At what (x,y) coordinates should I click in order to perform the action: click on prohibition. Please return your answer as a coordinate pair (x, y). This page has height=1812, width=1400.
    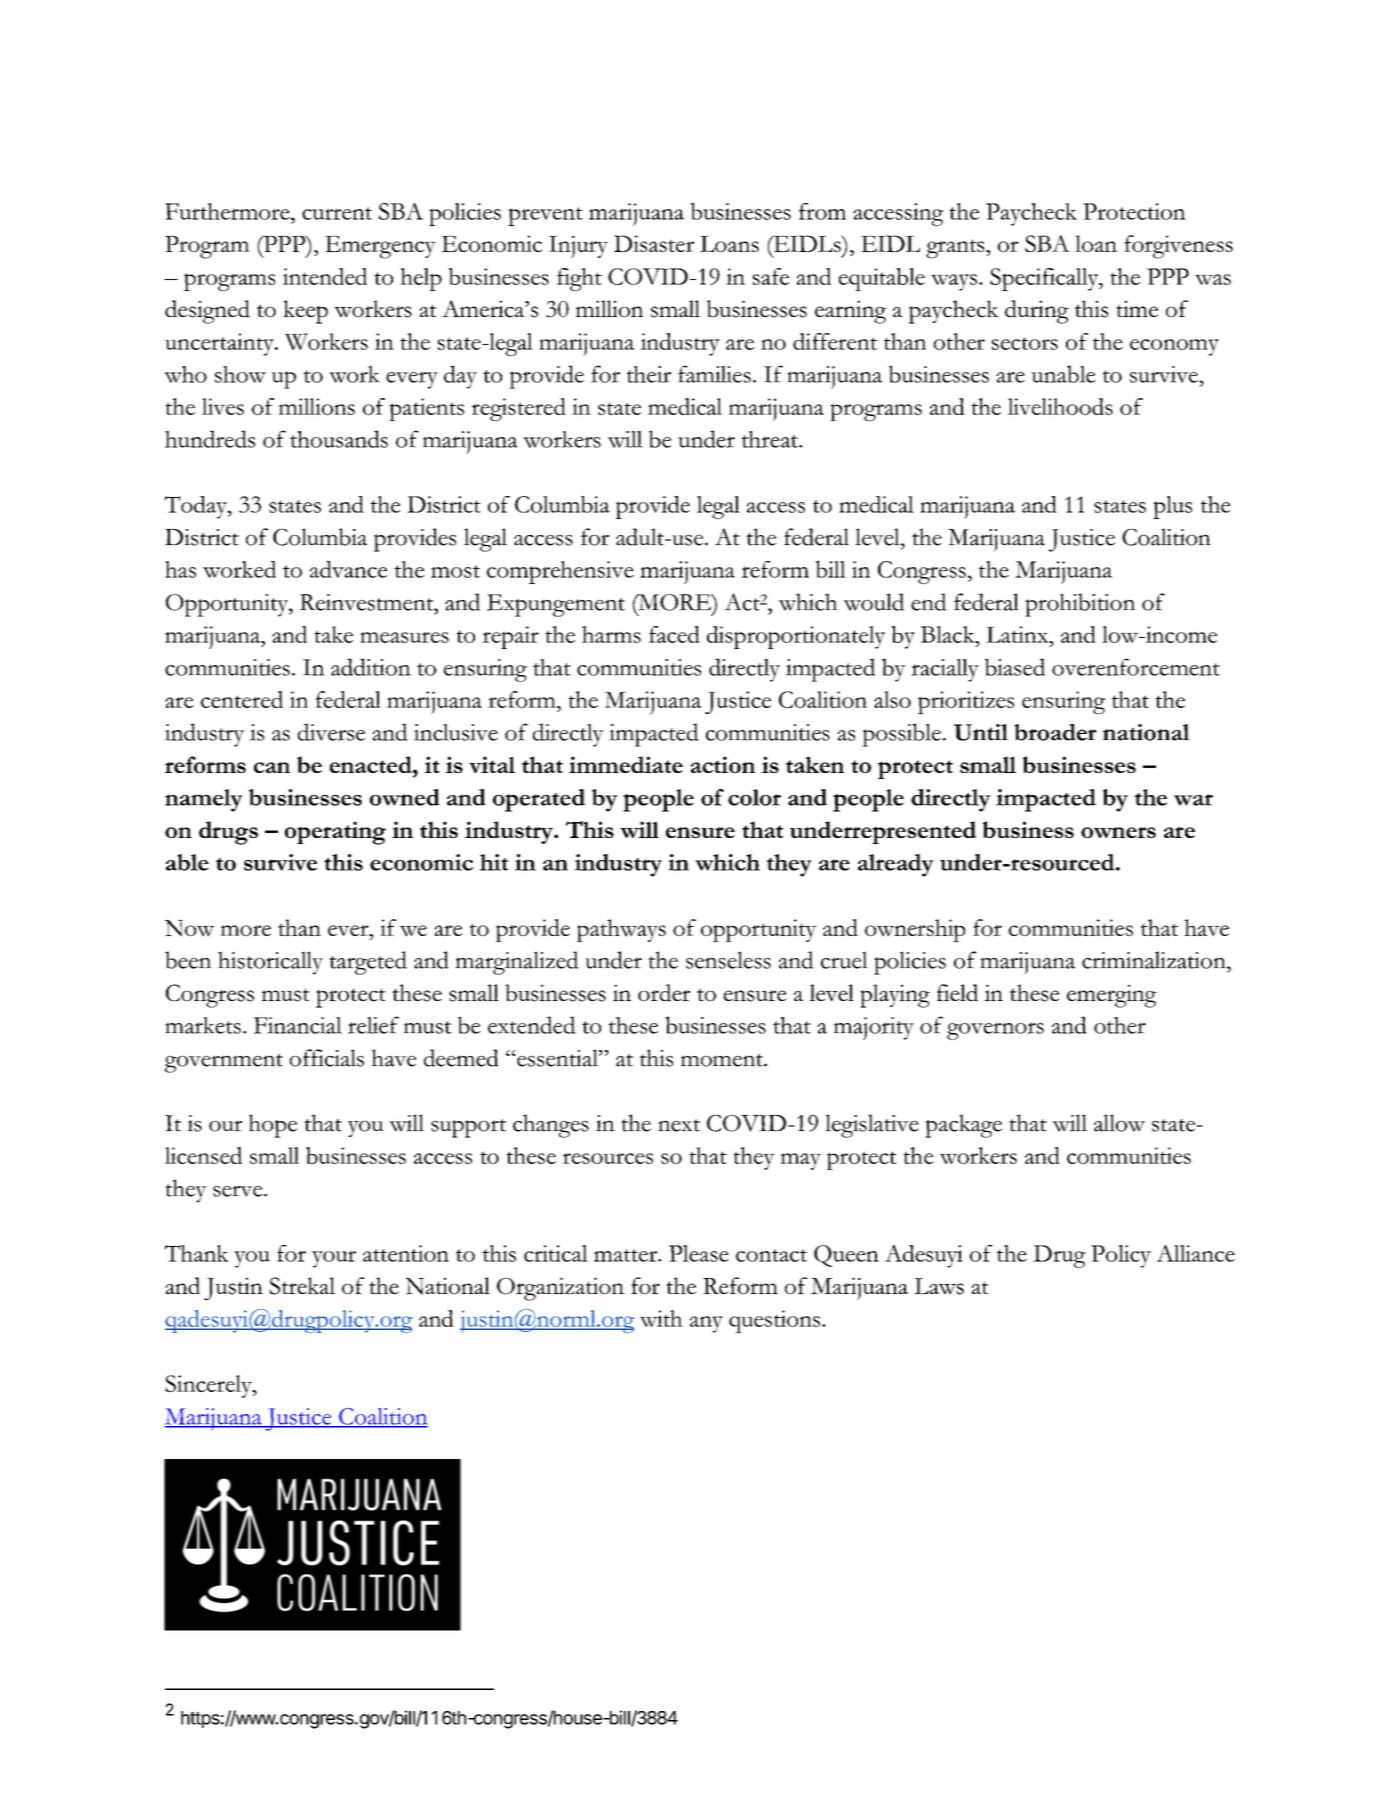
    Looking at the image, I should click on (1080, 605).
